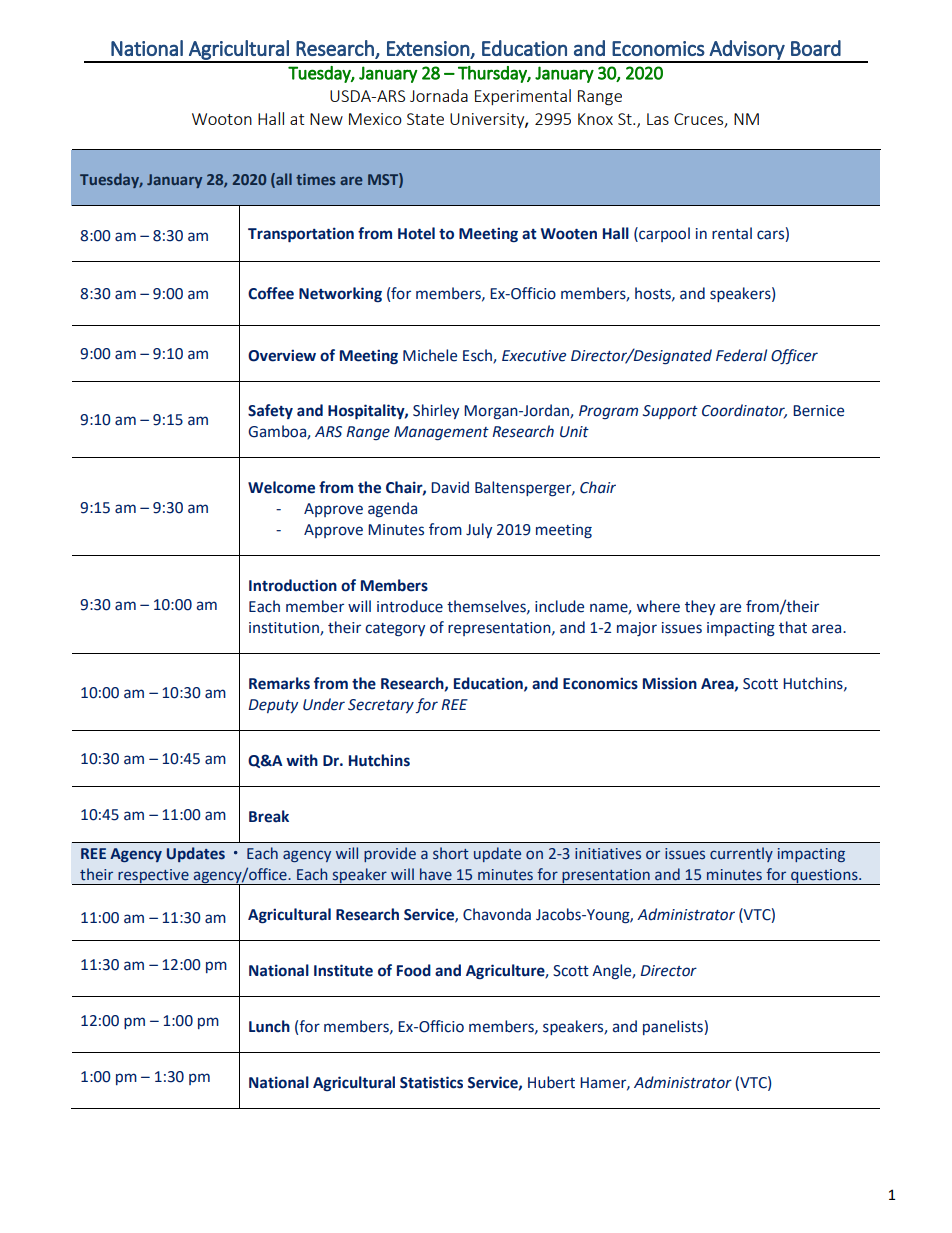 The height and width of the screenshot is (1233, 952). What do you see at coordinates (270, 411) in the screenshot?
I see `Safety` at bounding box center [270, 411].
